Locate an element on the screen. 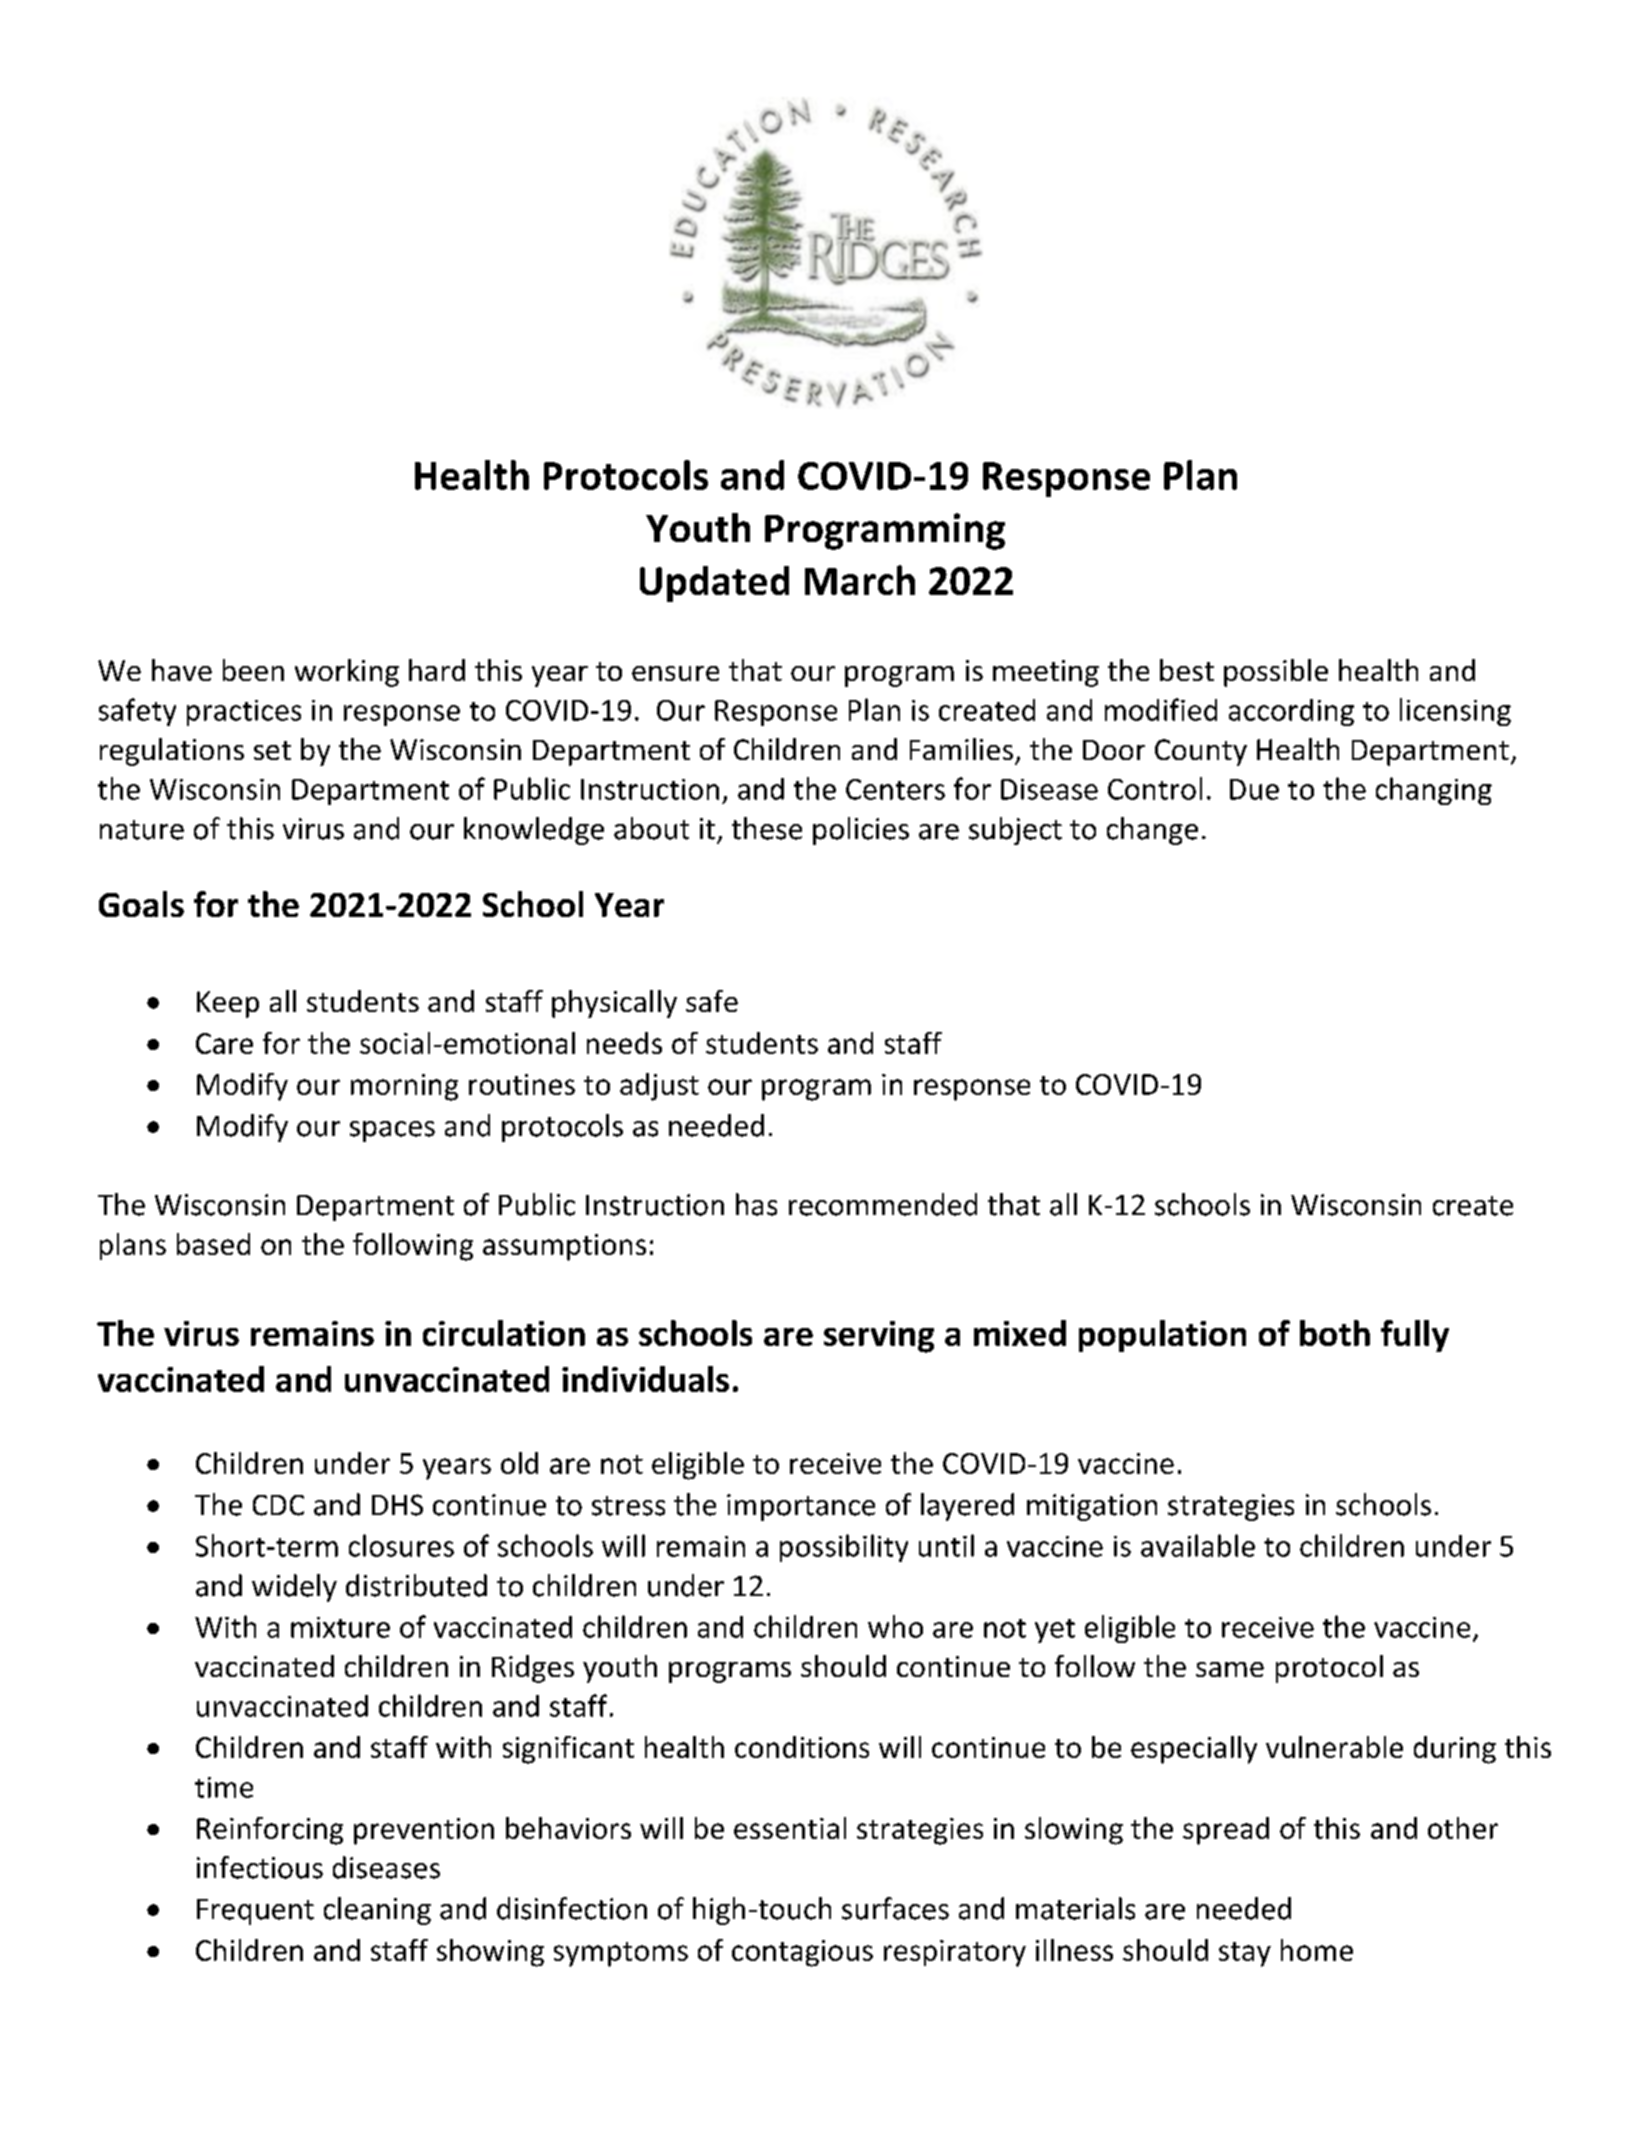  possible is located at coordinates (1276, 673).
